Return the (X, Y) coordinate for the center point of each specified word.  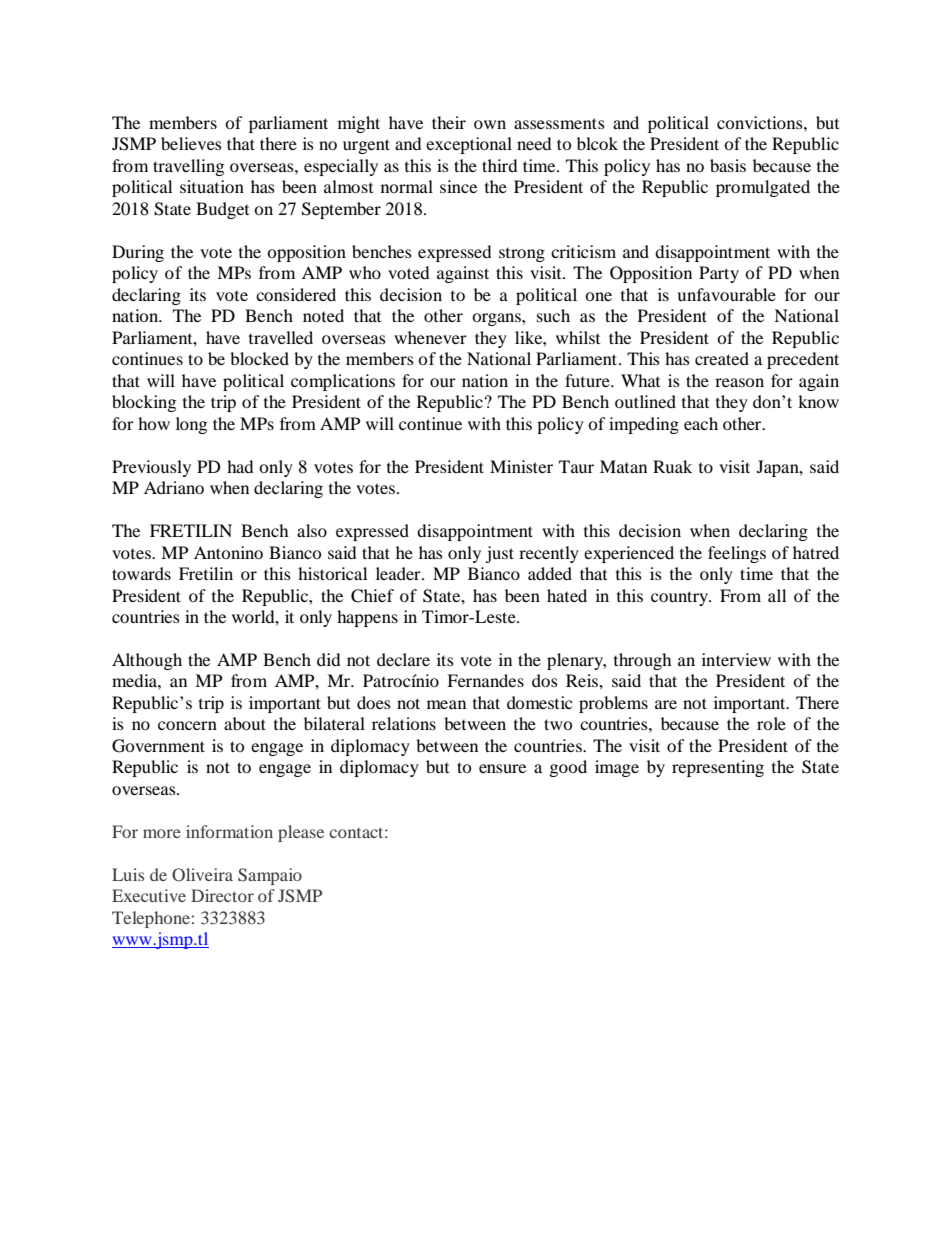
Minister (521, 466)
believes (191, 143)
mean (446, 704)
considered (296, 294)
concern (187, 725)
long (191, 425)
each (701, 423)
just (499, 554)
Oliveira (202, 875)
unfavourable (726, 294)
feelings (737, 554)
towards (141, 573)
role (771, 723)
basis (728, 165)
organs (497, 319)
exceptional (469, 145)
